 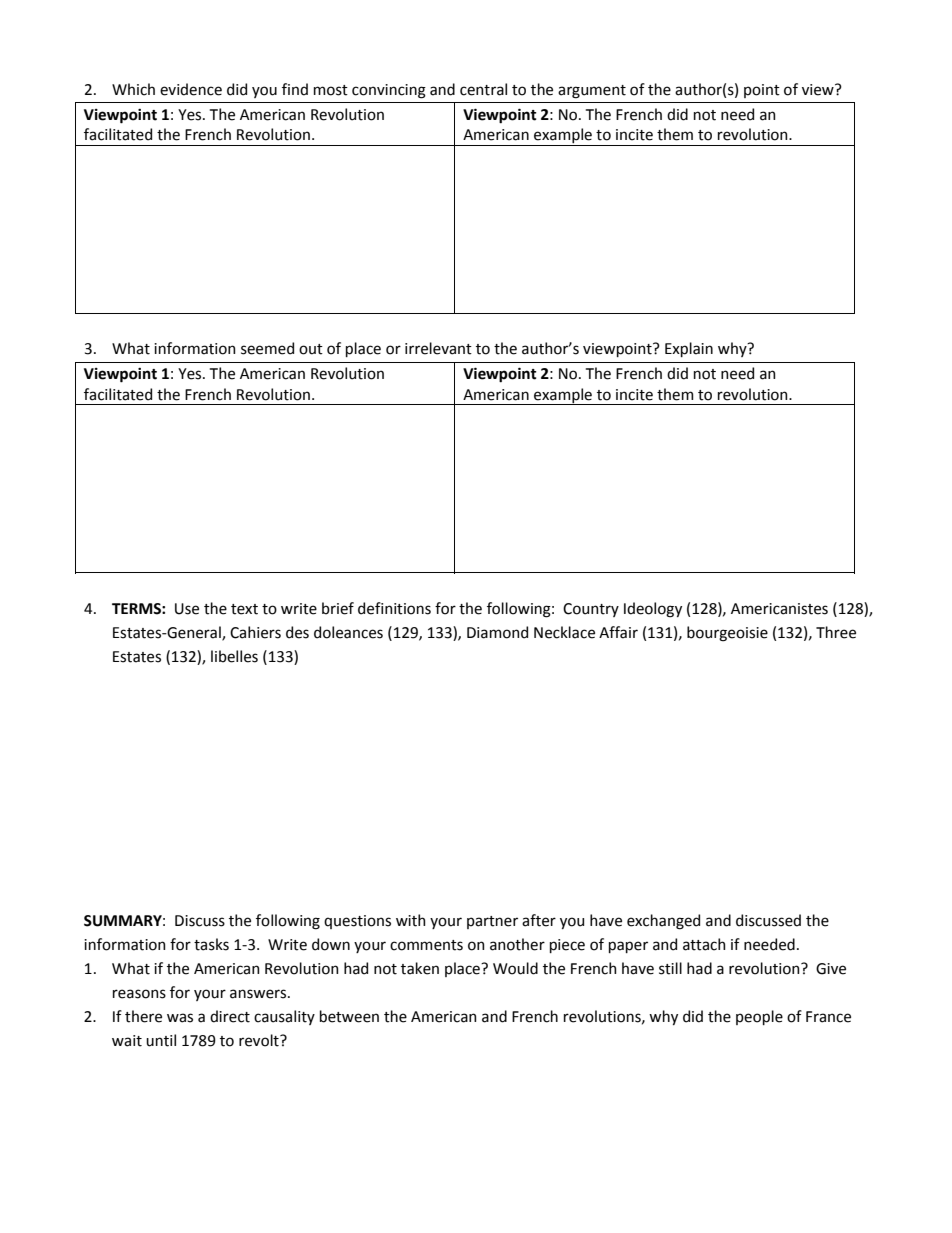 I want to click on definitions, so click(x=394, y=608).
